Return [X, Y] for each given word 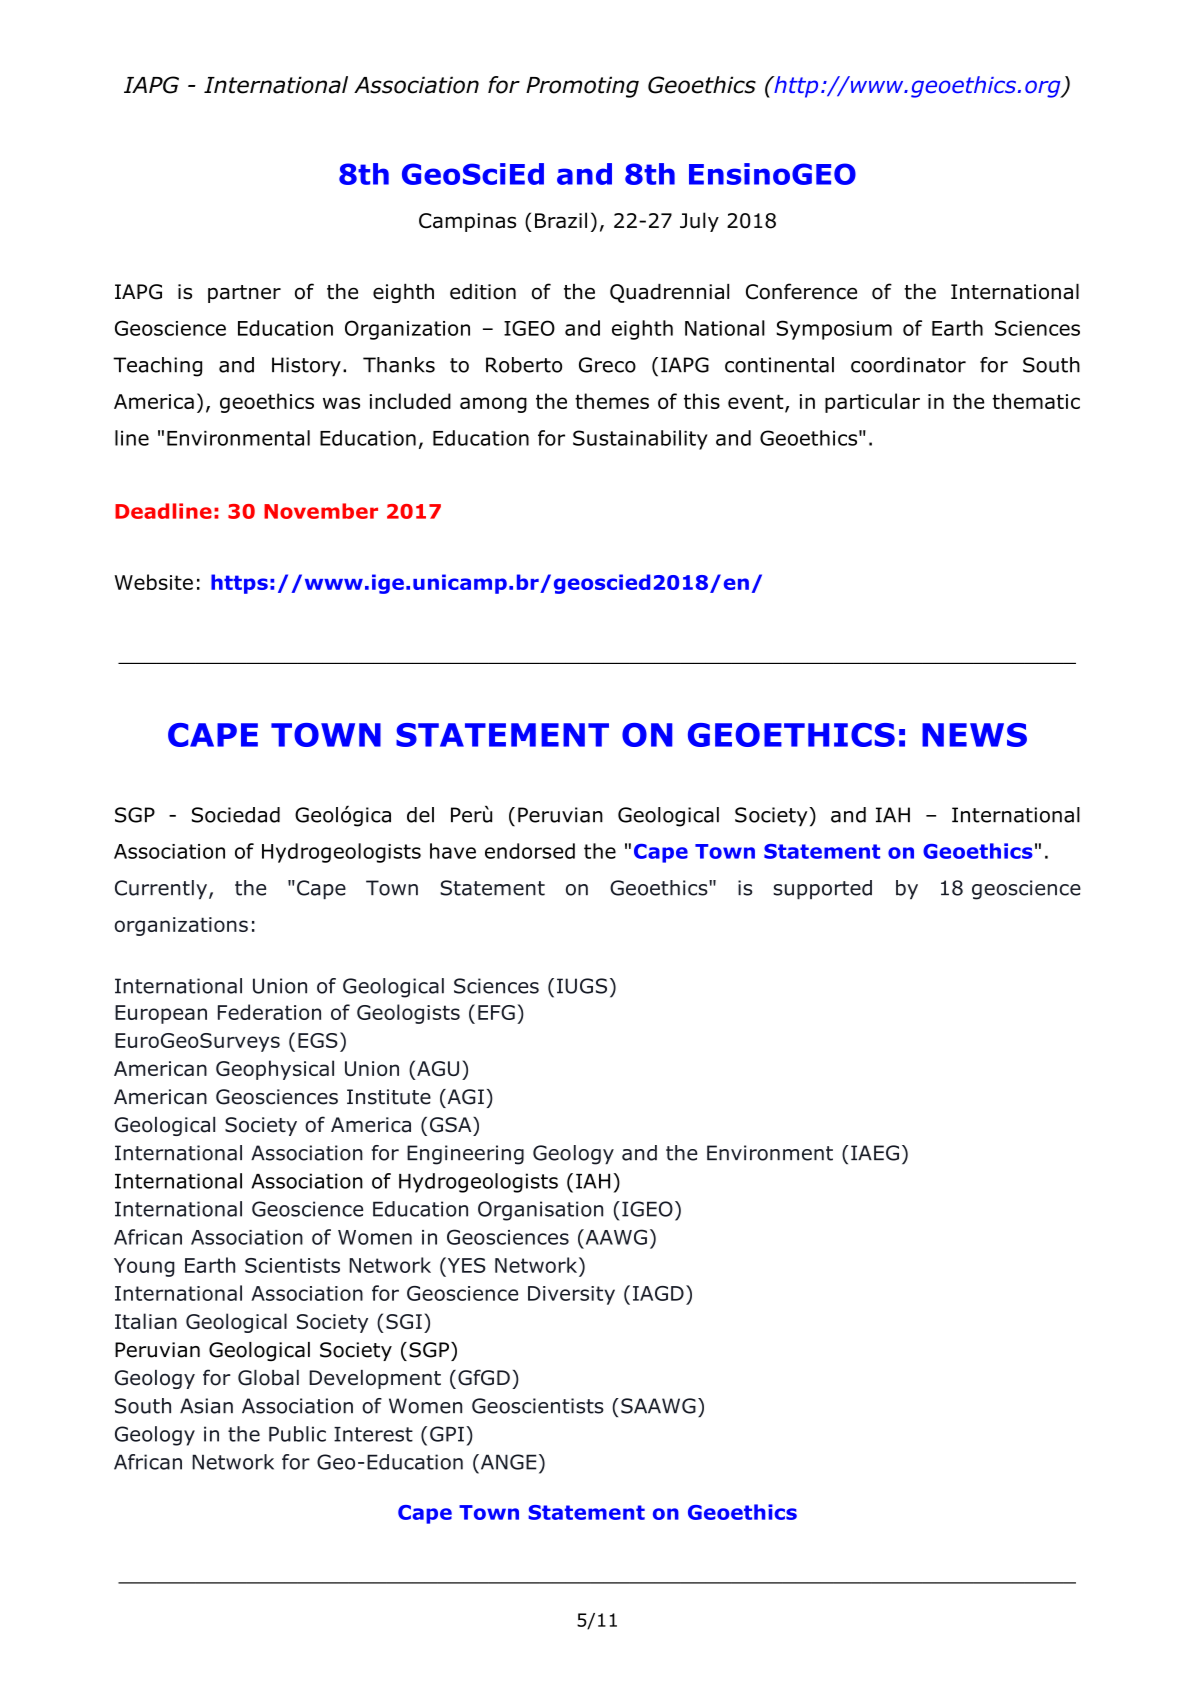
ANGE [507, 1462]
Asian [206, 1406]
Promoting [582, 87]
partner [244, 294]
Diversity [571, 1295]
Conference [801, 291]
